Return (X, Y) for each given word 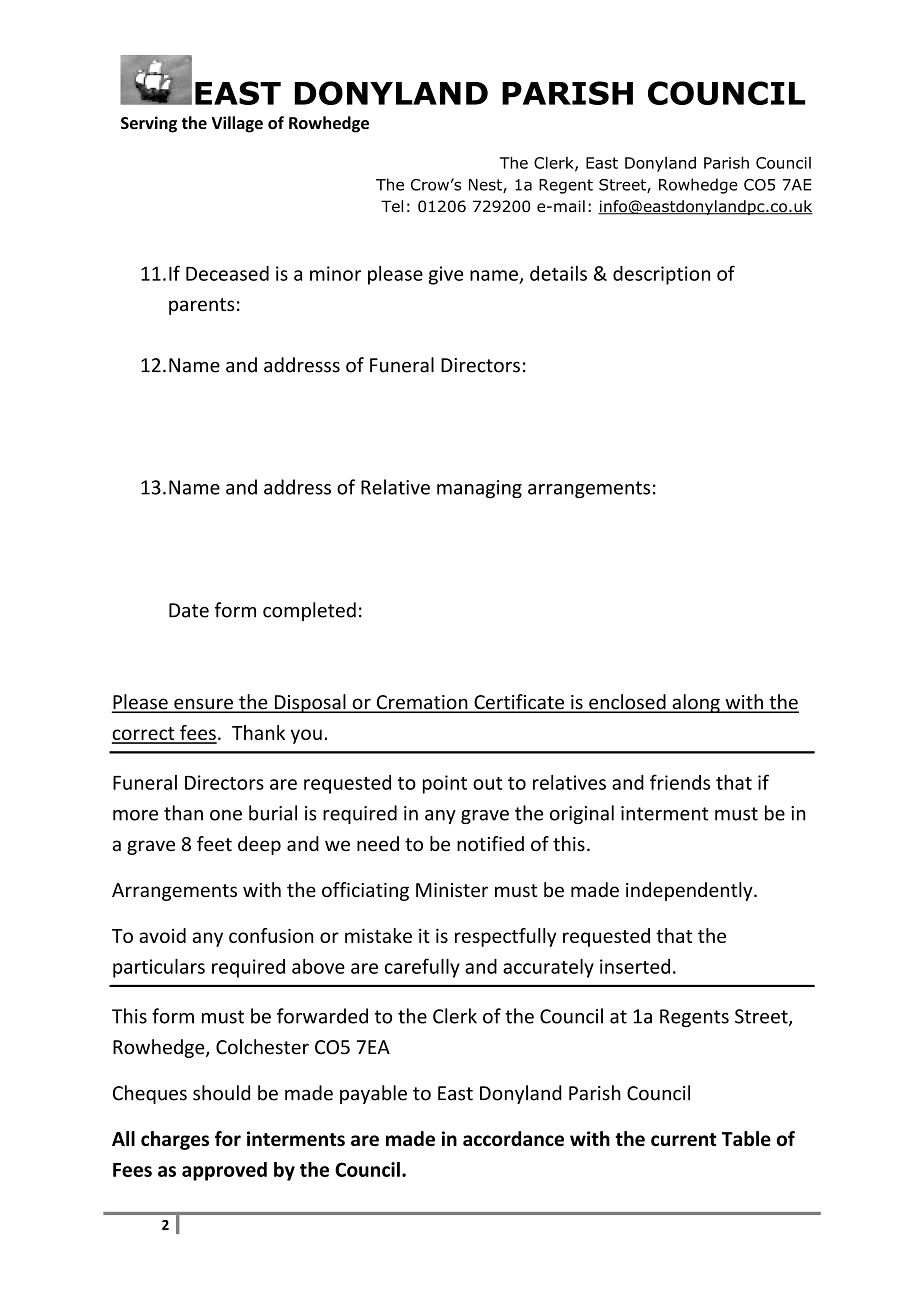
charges (175, 1140)
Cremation (422, 703)
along (696, 703)
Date (189, 610)
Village (237, 124)
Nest (486, 186)
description (661, 275)
